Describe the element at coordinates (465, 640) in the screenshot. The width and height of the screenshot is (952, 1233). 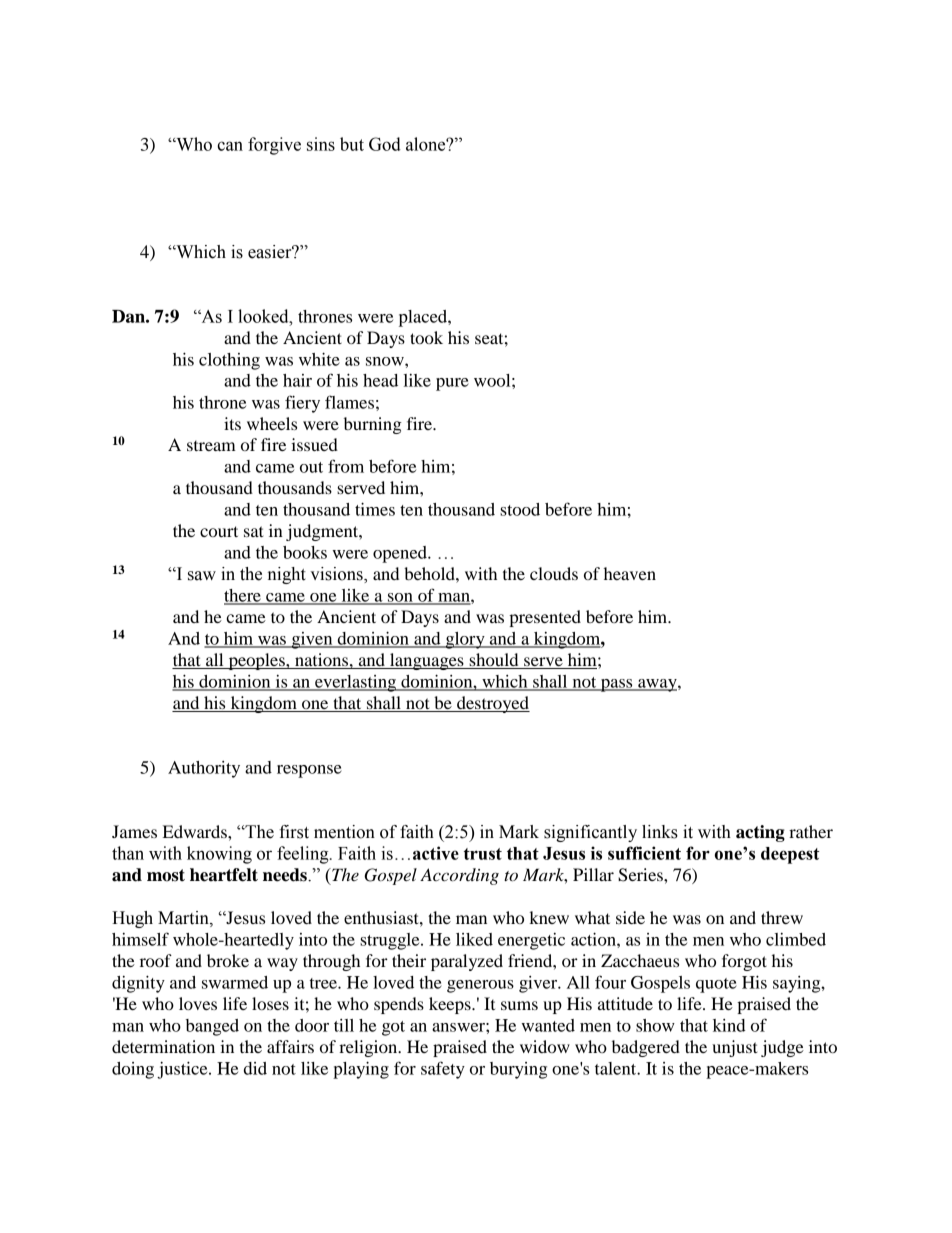
I see `glory` at that location.
